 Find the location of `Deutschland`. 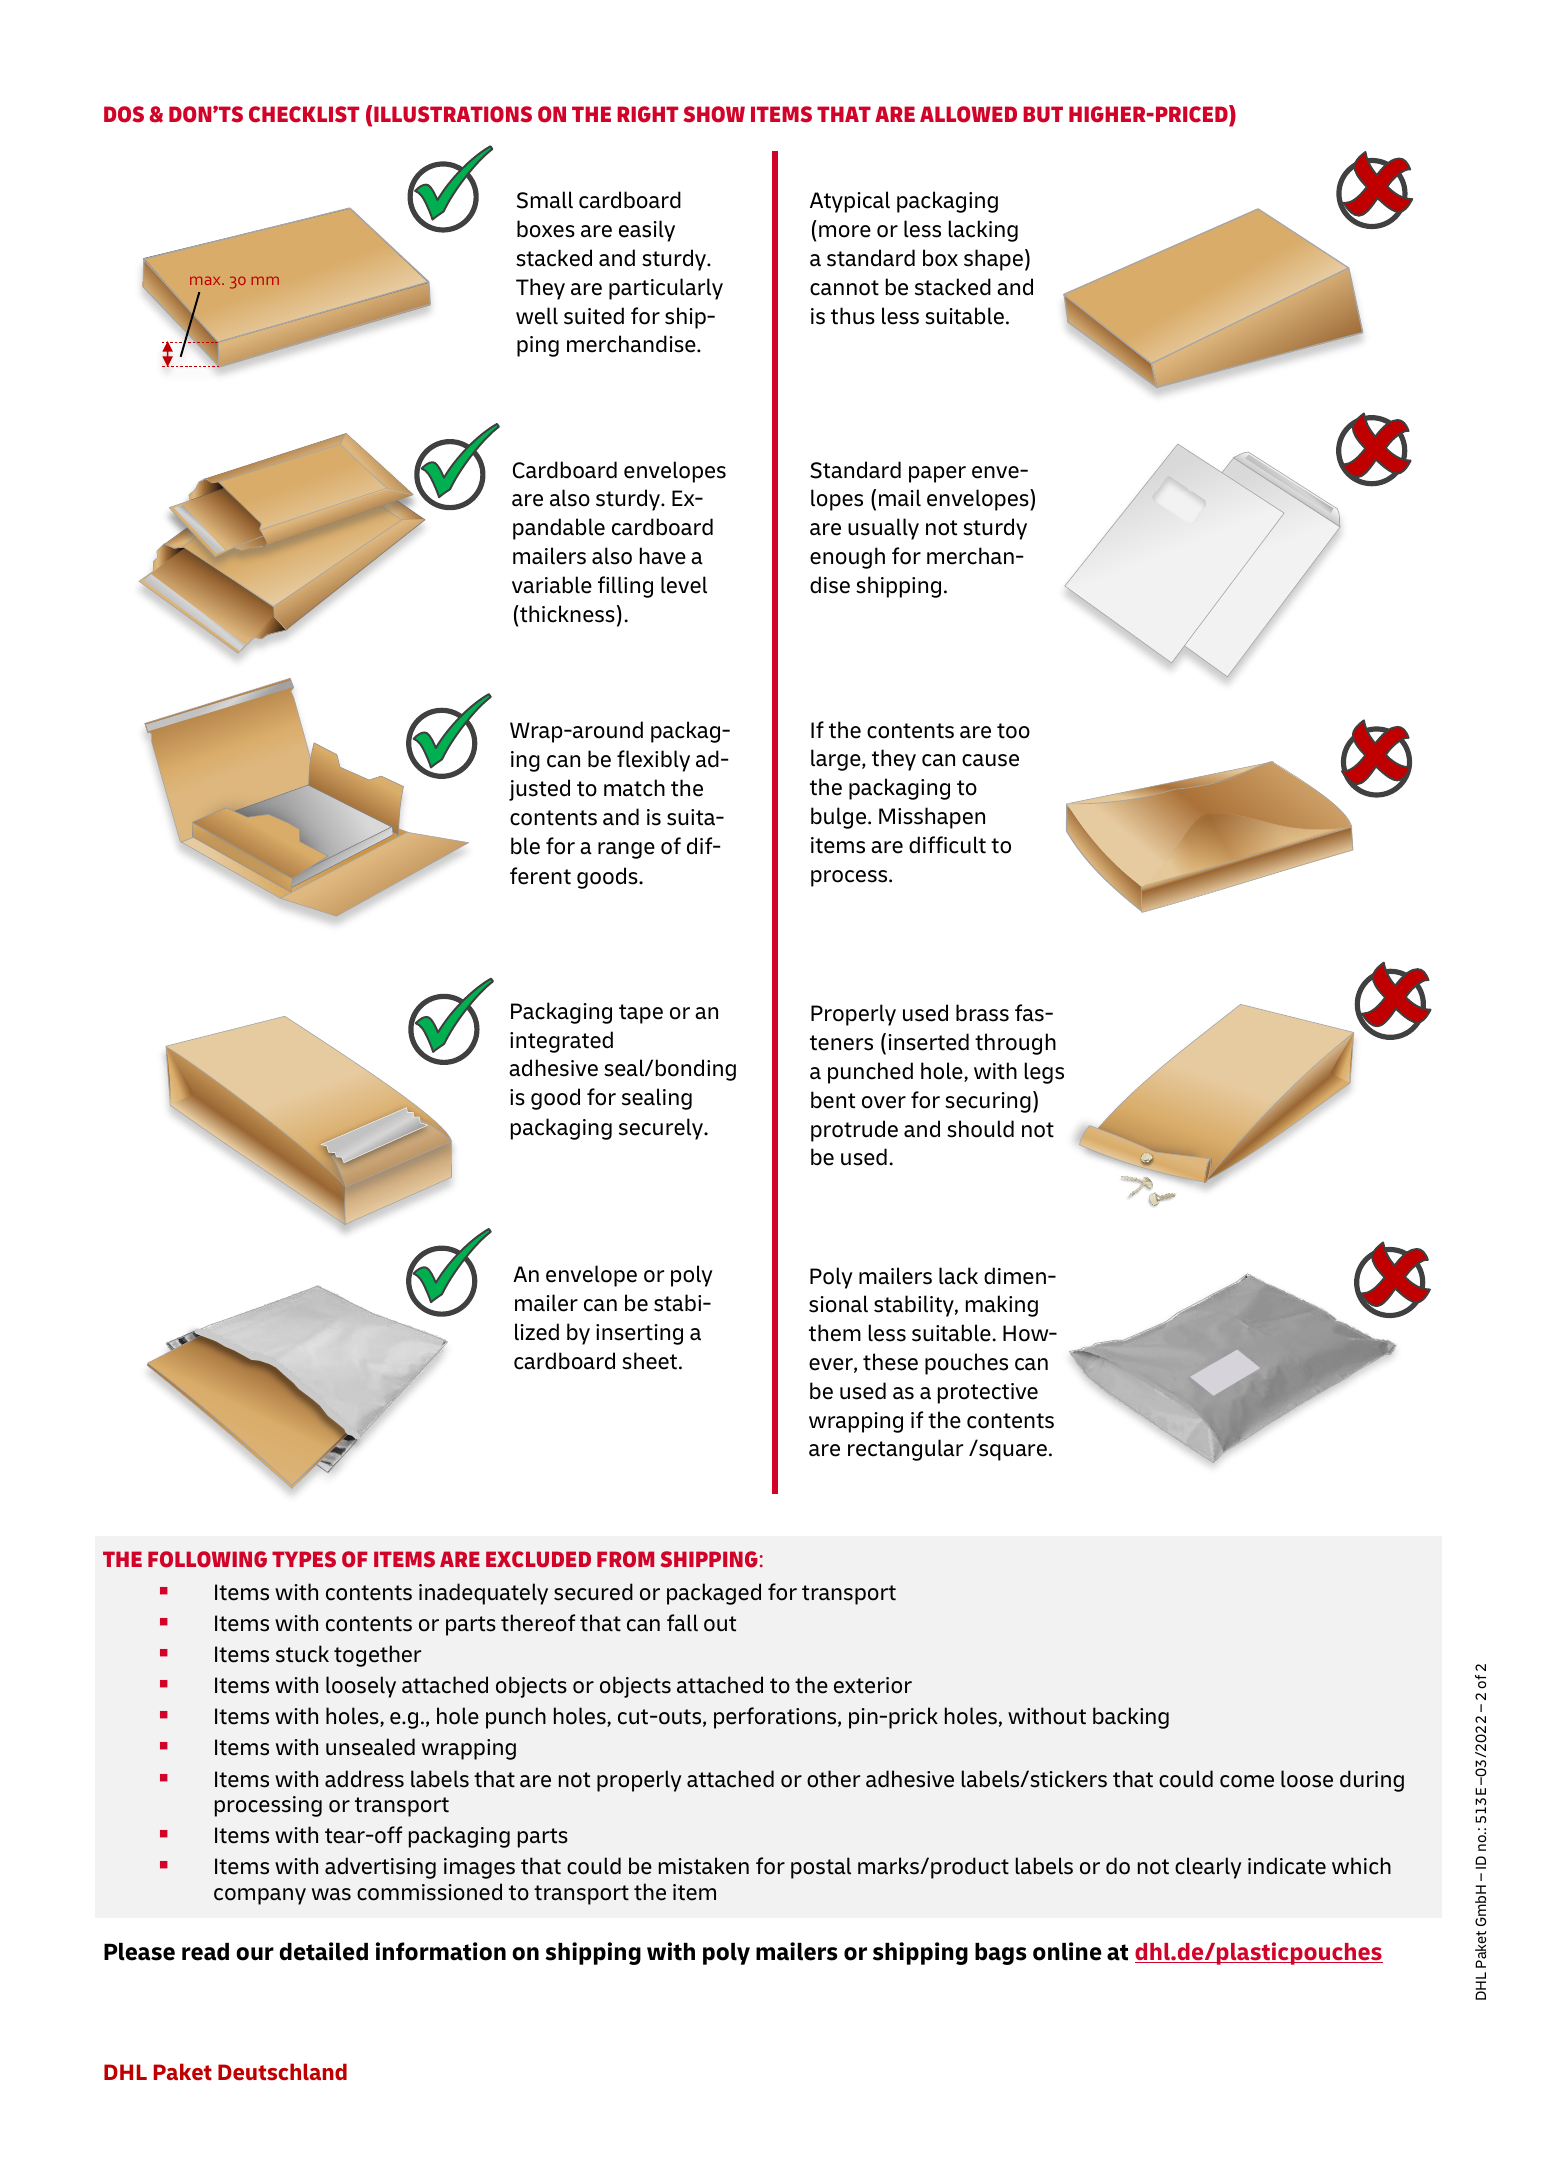

Deutschland is located at coordinates (282, 2072).
